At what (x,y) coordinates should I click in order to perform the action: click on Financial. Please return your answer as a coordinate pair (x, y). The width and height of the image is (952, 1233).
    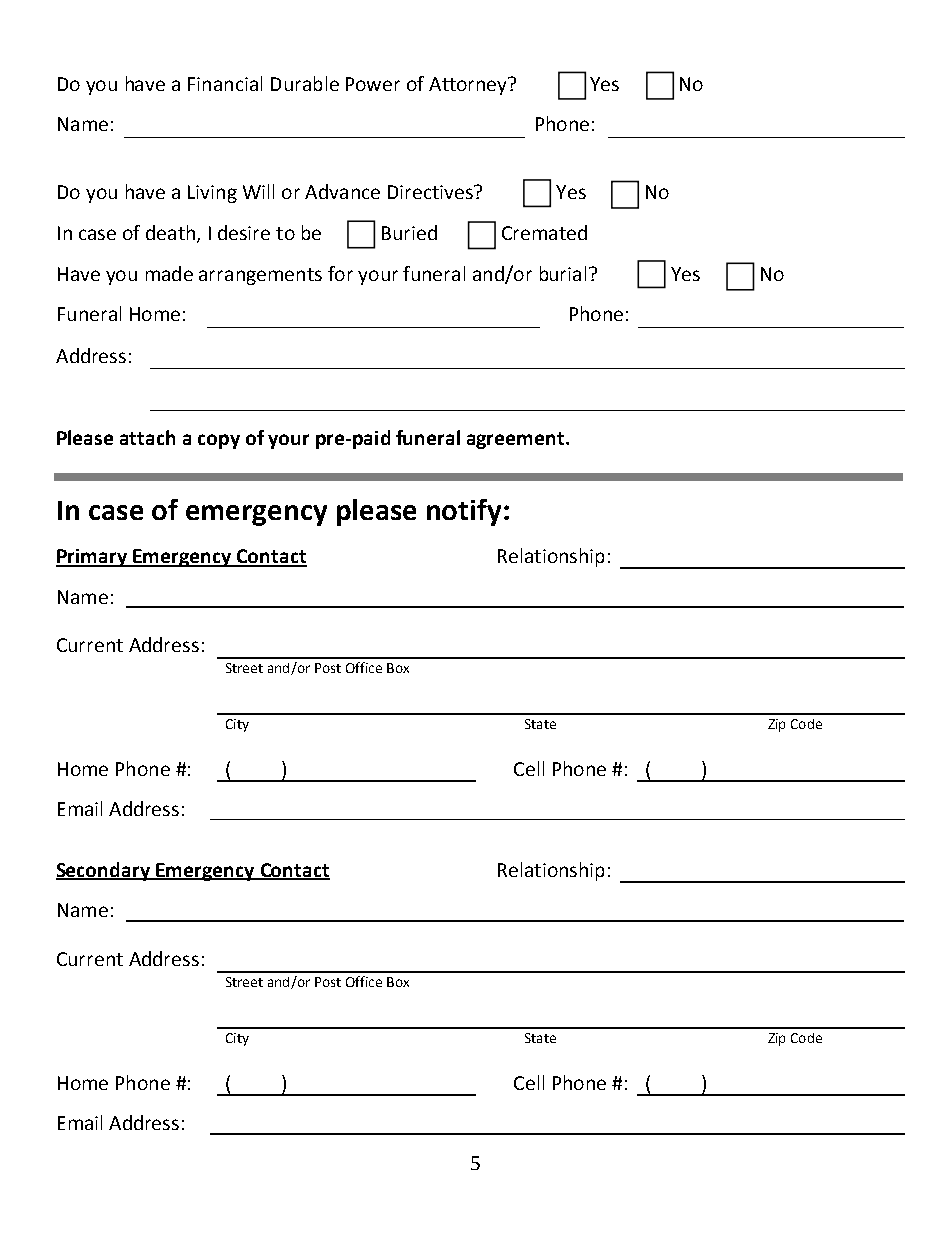
    Looking at the image, I should click on (225, 83).
